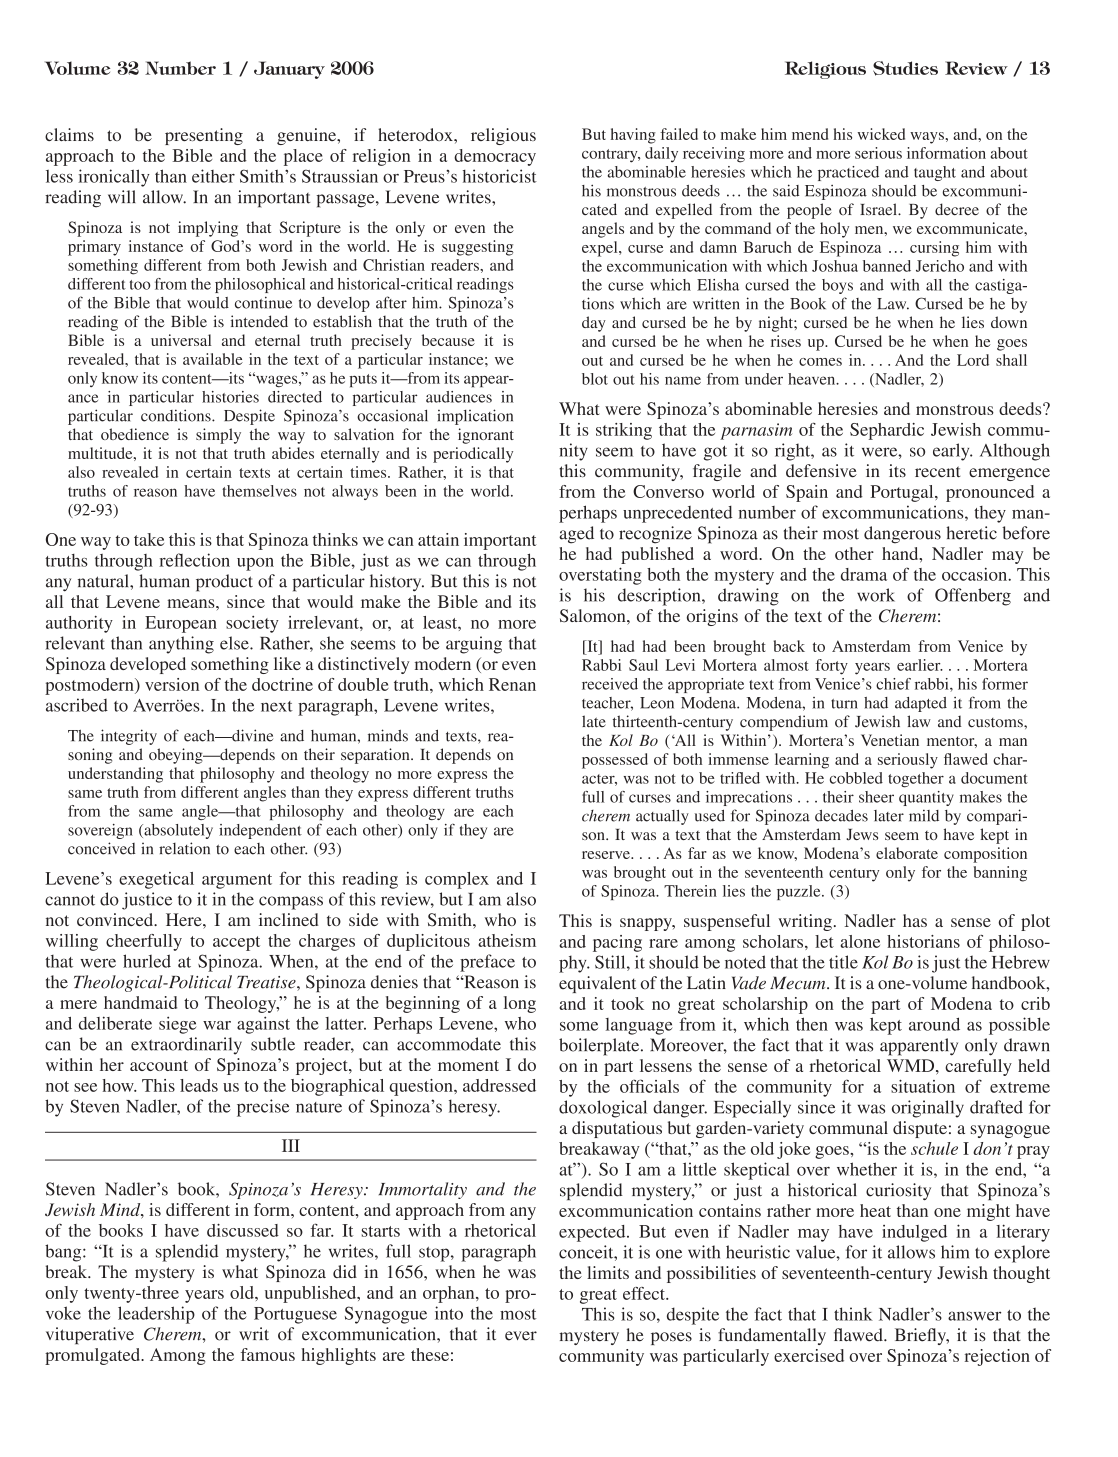 This document has height=1457, width=1118. I want to click on exegetical, so click(156, 880).
